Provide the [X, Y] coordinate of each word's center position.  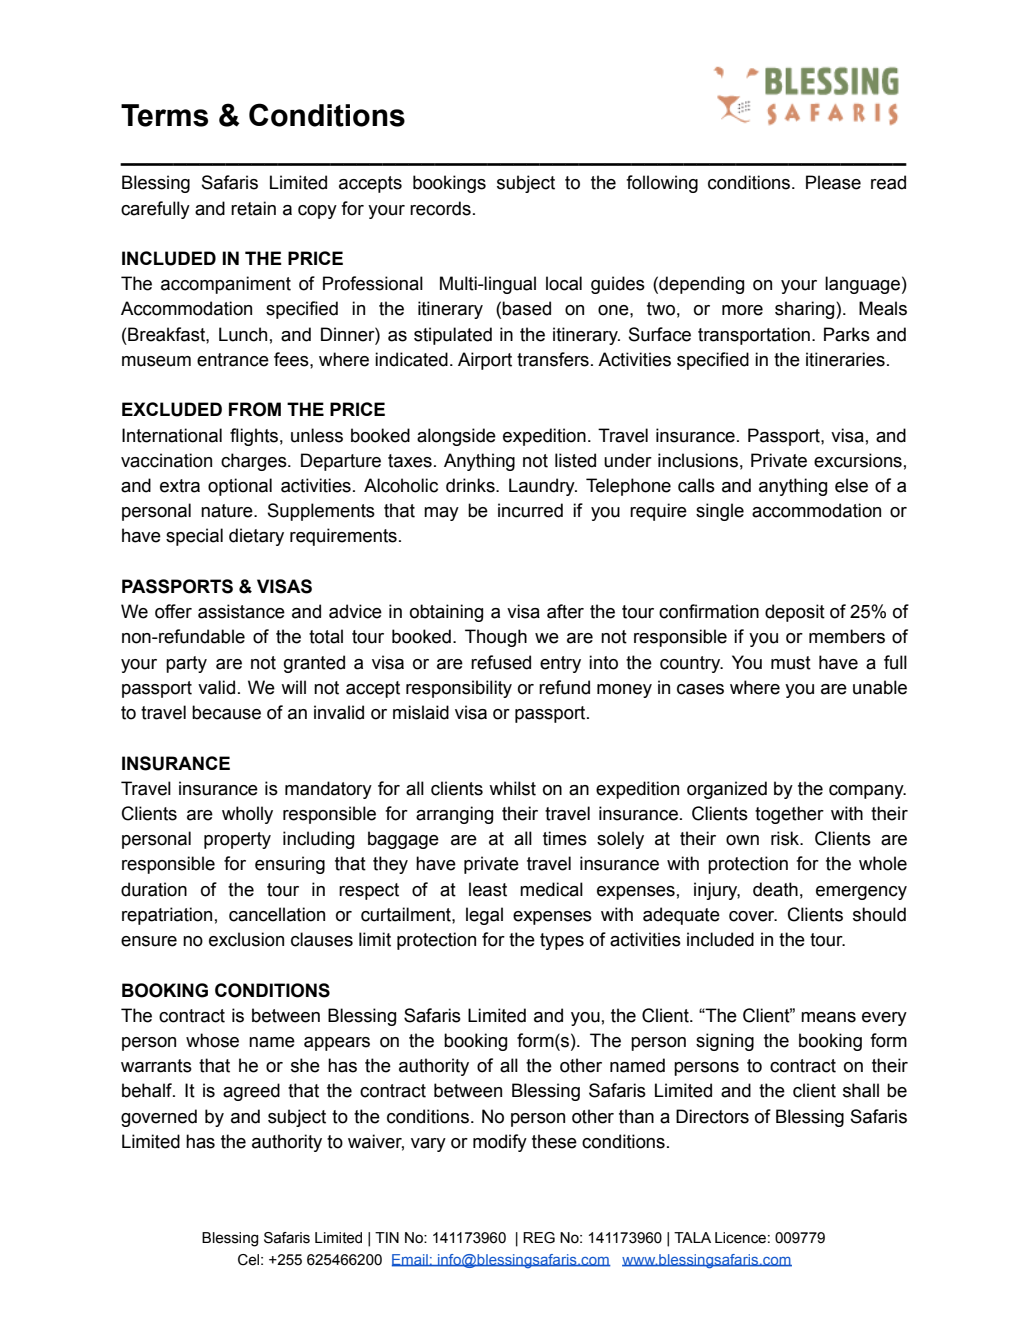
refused [501, 662]
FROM [255, 409]
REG [539, 1238]
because [226, 712]
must [791, 663]
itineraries [845, 359]
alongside [456, 437]
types [562, 941]
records [440, 208]
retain [253, 208]
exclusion [246, 939]
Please [833, 182]
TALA [692, 1237]
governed [159, 1118]
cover [753, 916]
